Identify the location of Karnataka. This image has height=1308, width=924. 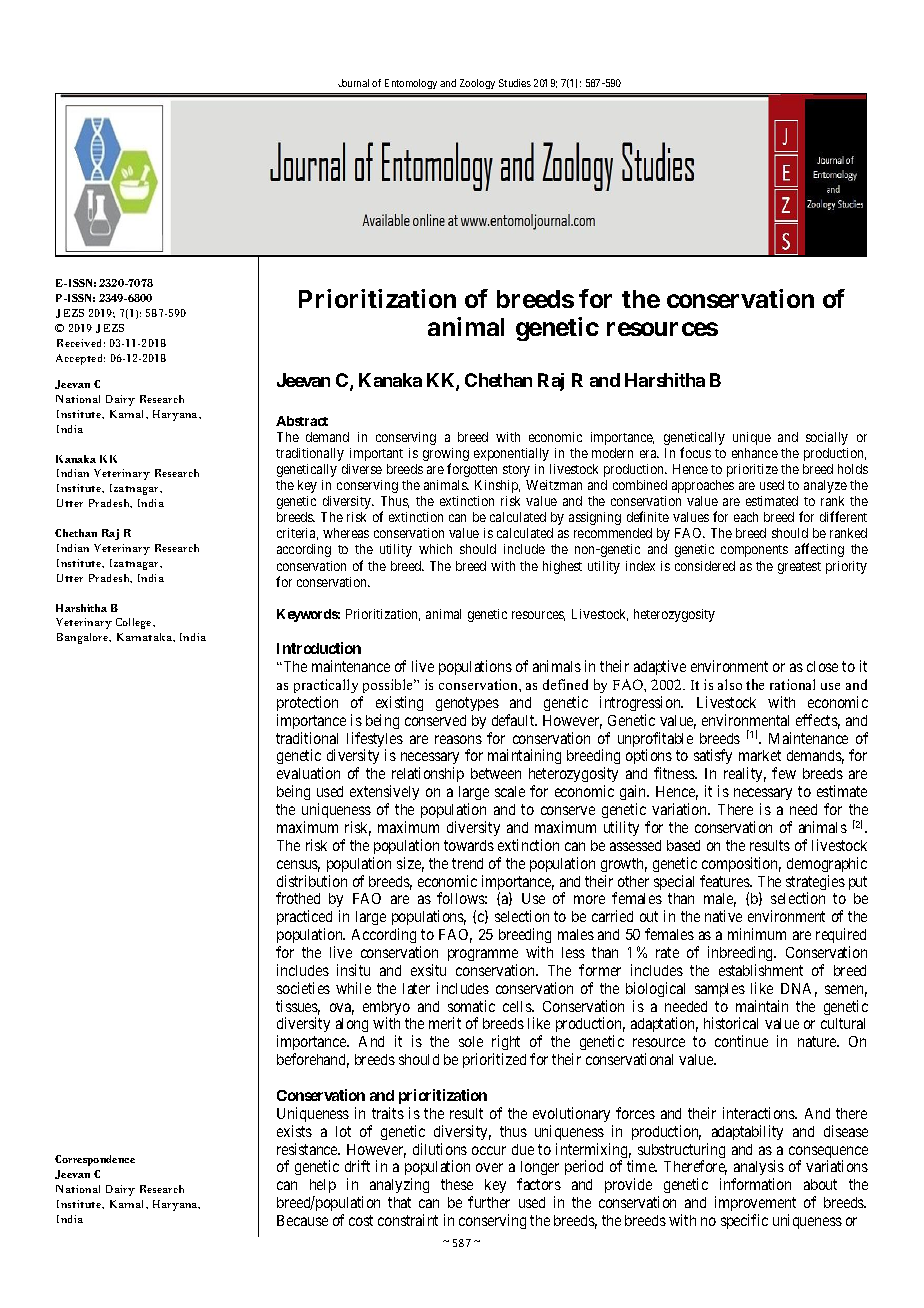
(145, 637).
